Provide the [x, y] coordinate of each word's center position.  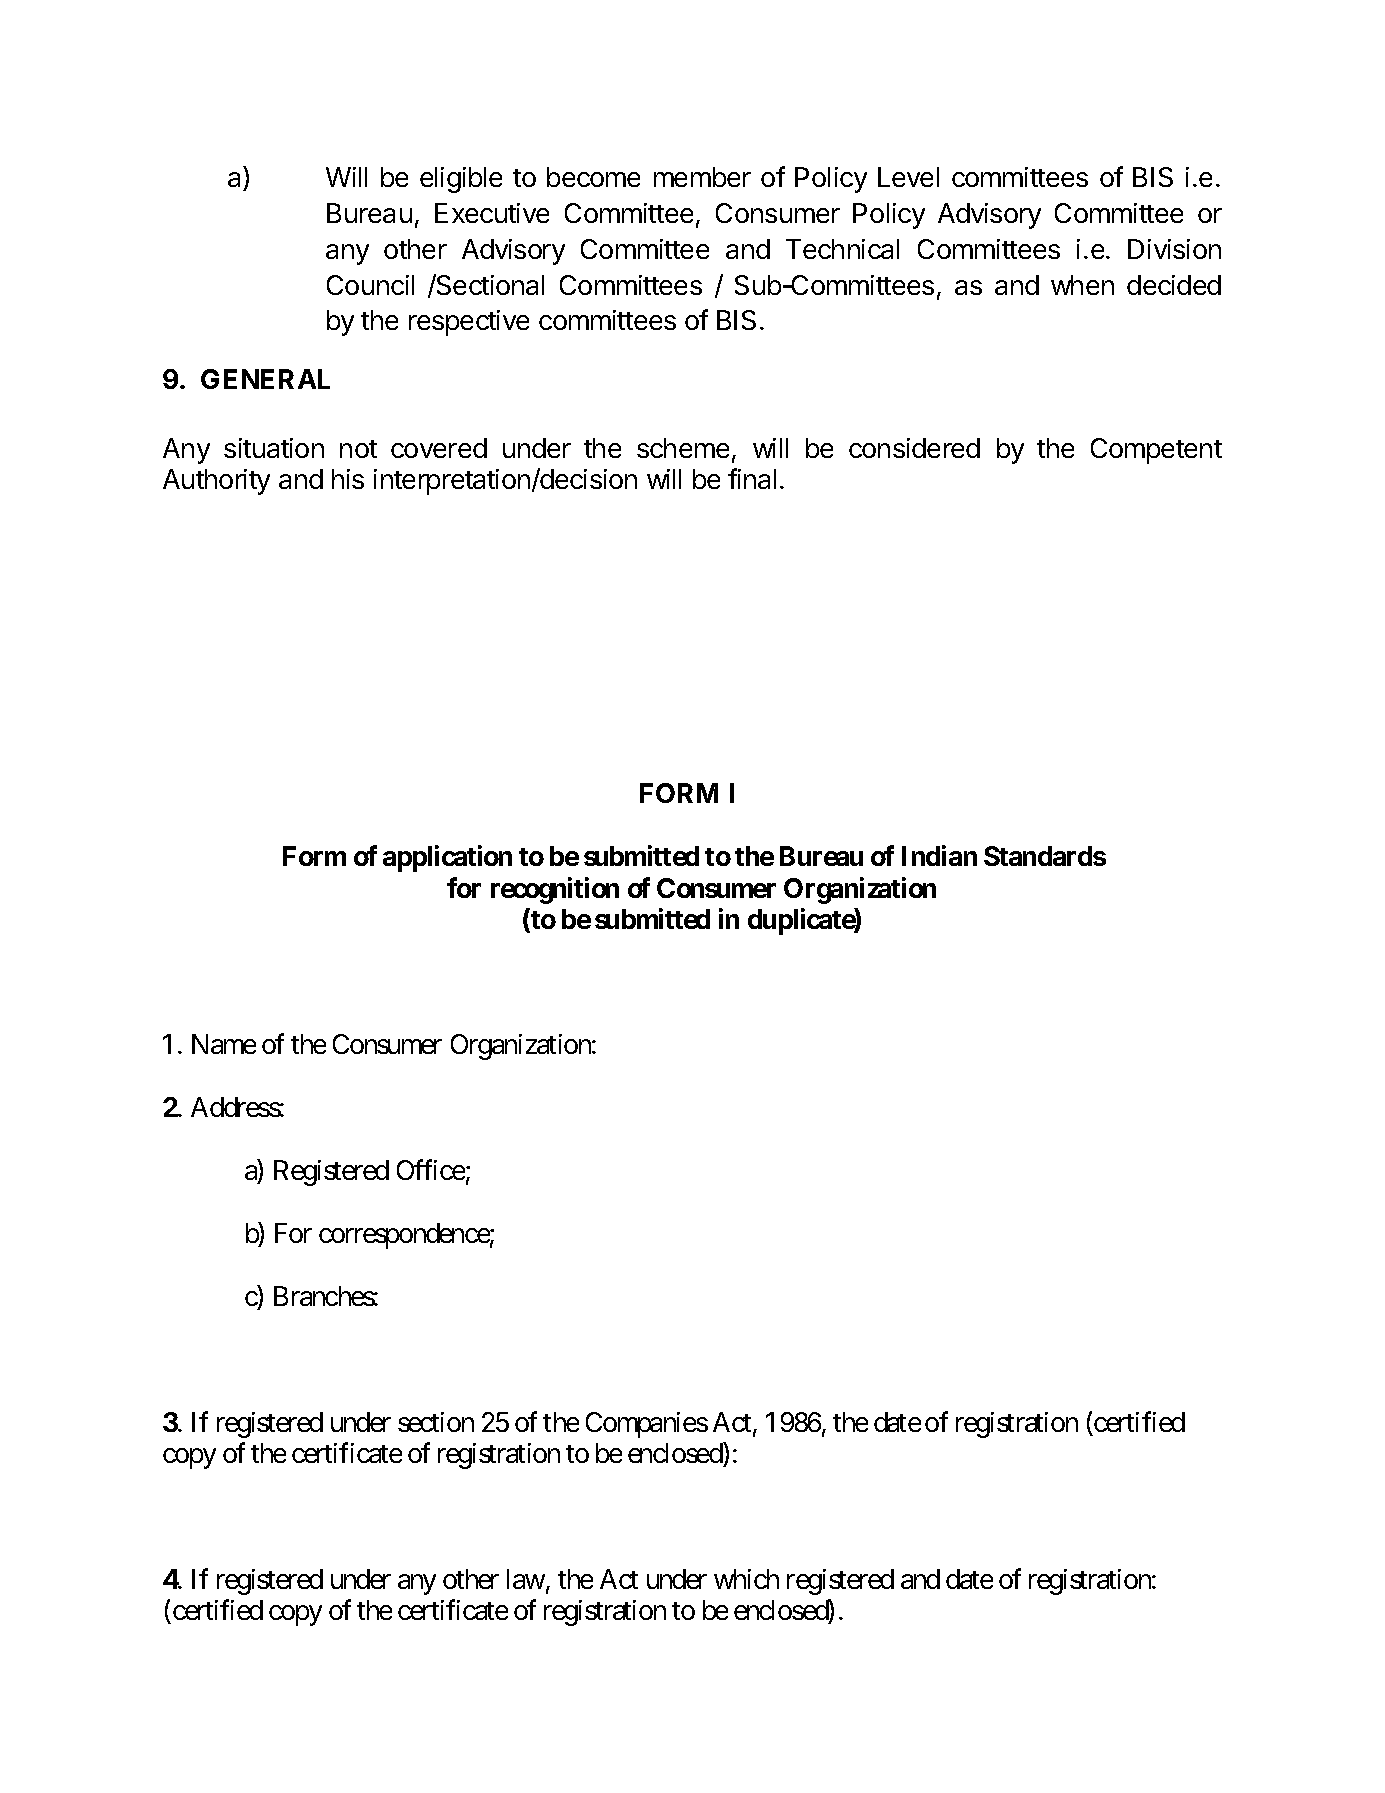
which [746, 1579]
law [526, 1579]
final [752, 478]
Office [431, 1169]
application [447, 858]
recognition [555, 890]
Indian [939, 855]
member [702, 177]
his [348, 479]
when [1082, 285]
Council [370, 285]
